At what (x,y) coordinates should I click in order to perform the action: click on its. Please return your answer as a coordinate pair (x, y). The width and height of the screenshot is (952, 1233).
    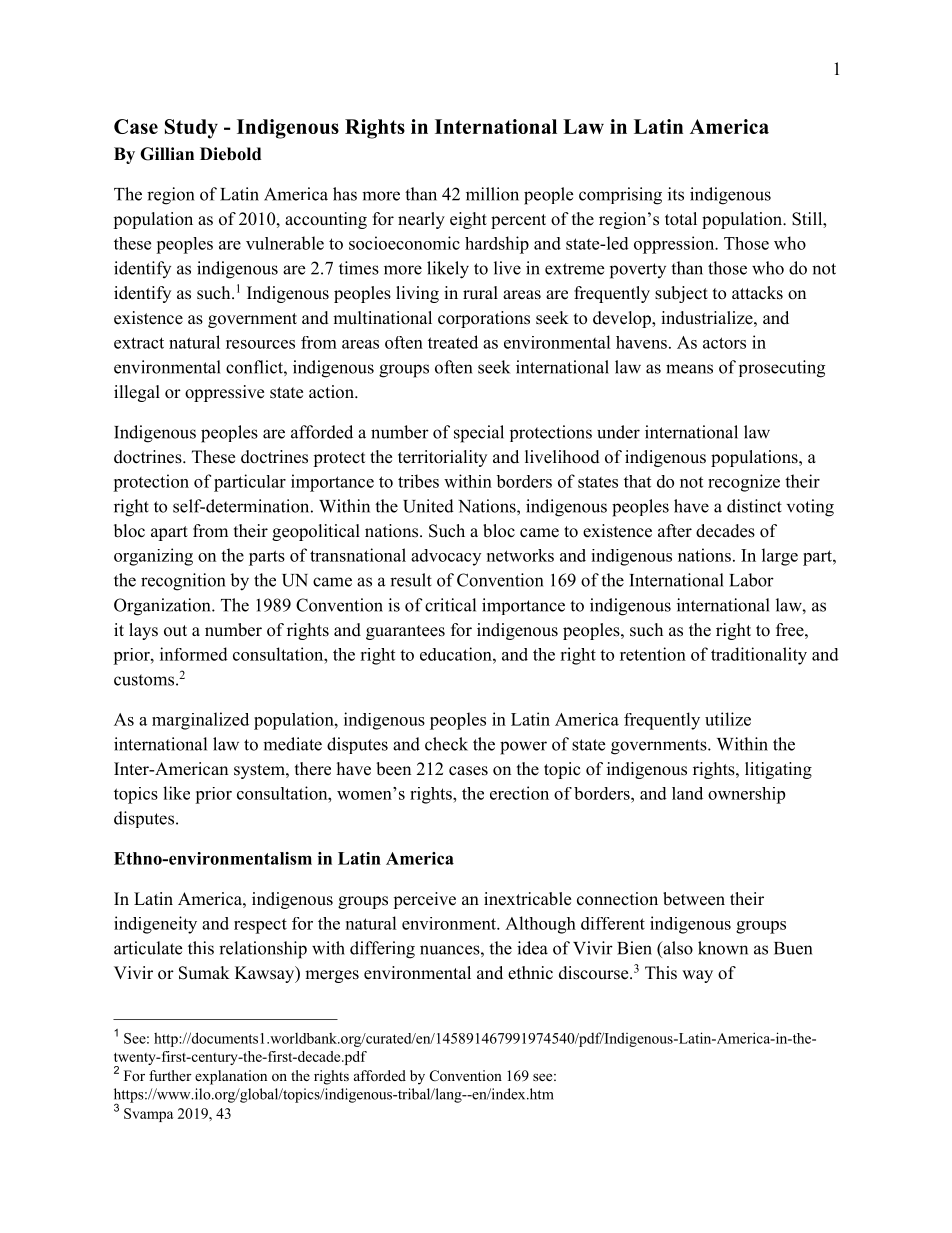
    Looking at the image, I should click on (676, 194).
